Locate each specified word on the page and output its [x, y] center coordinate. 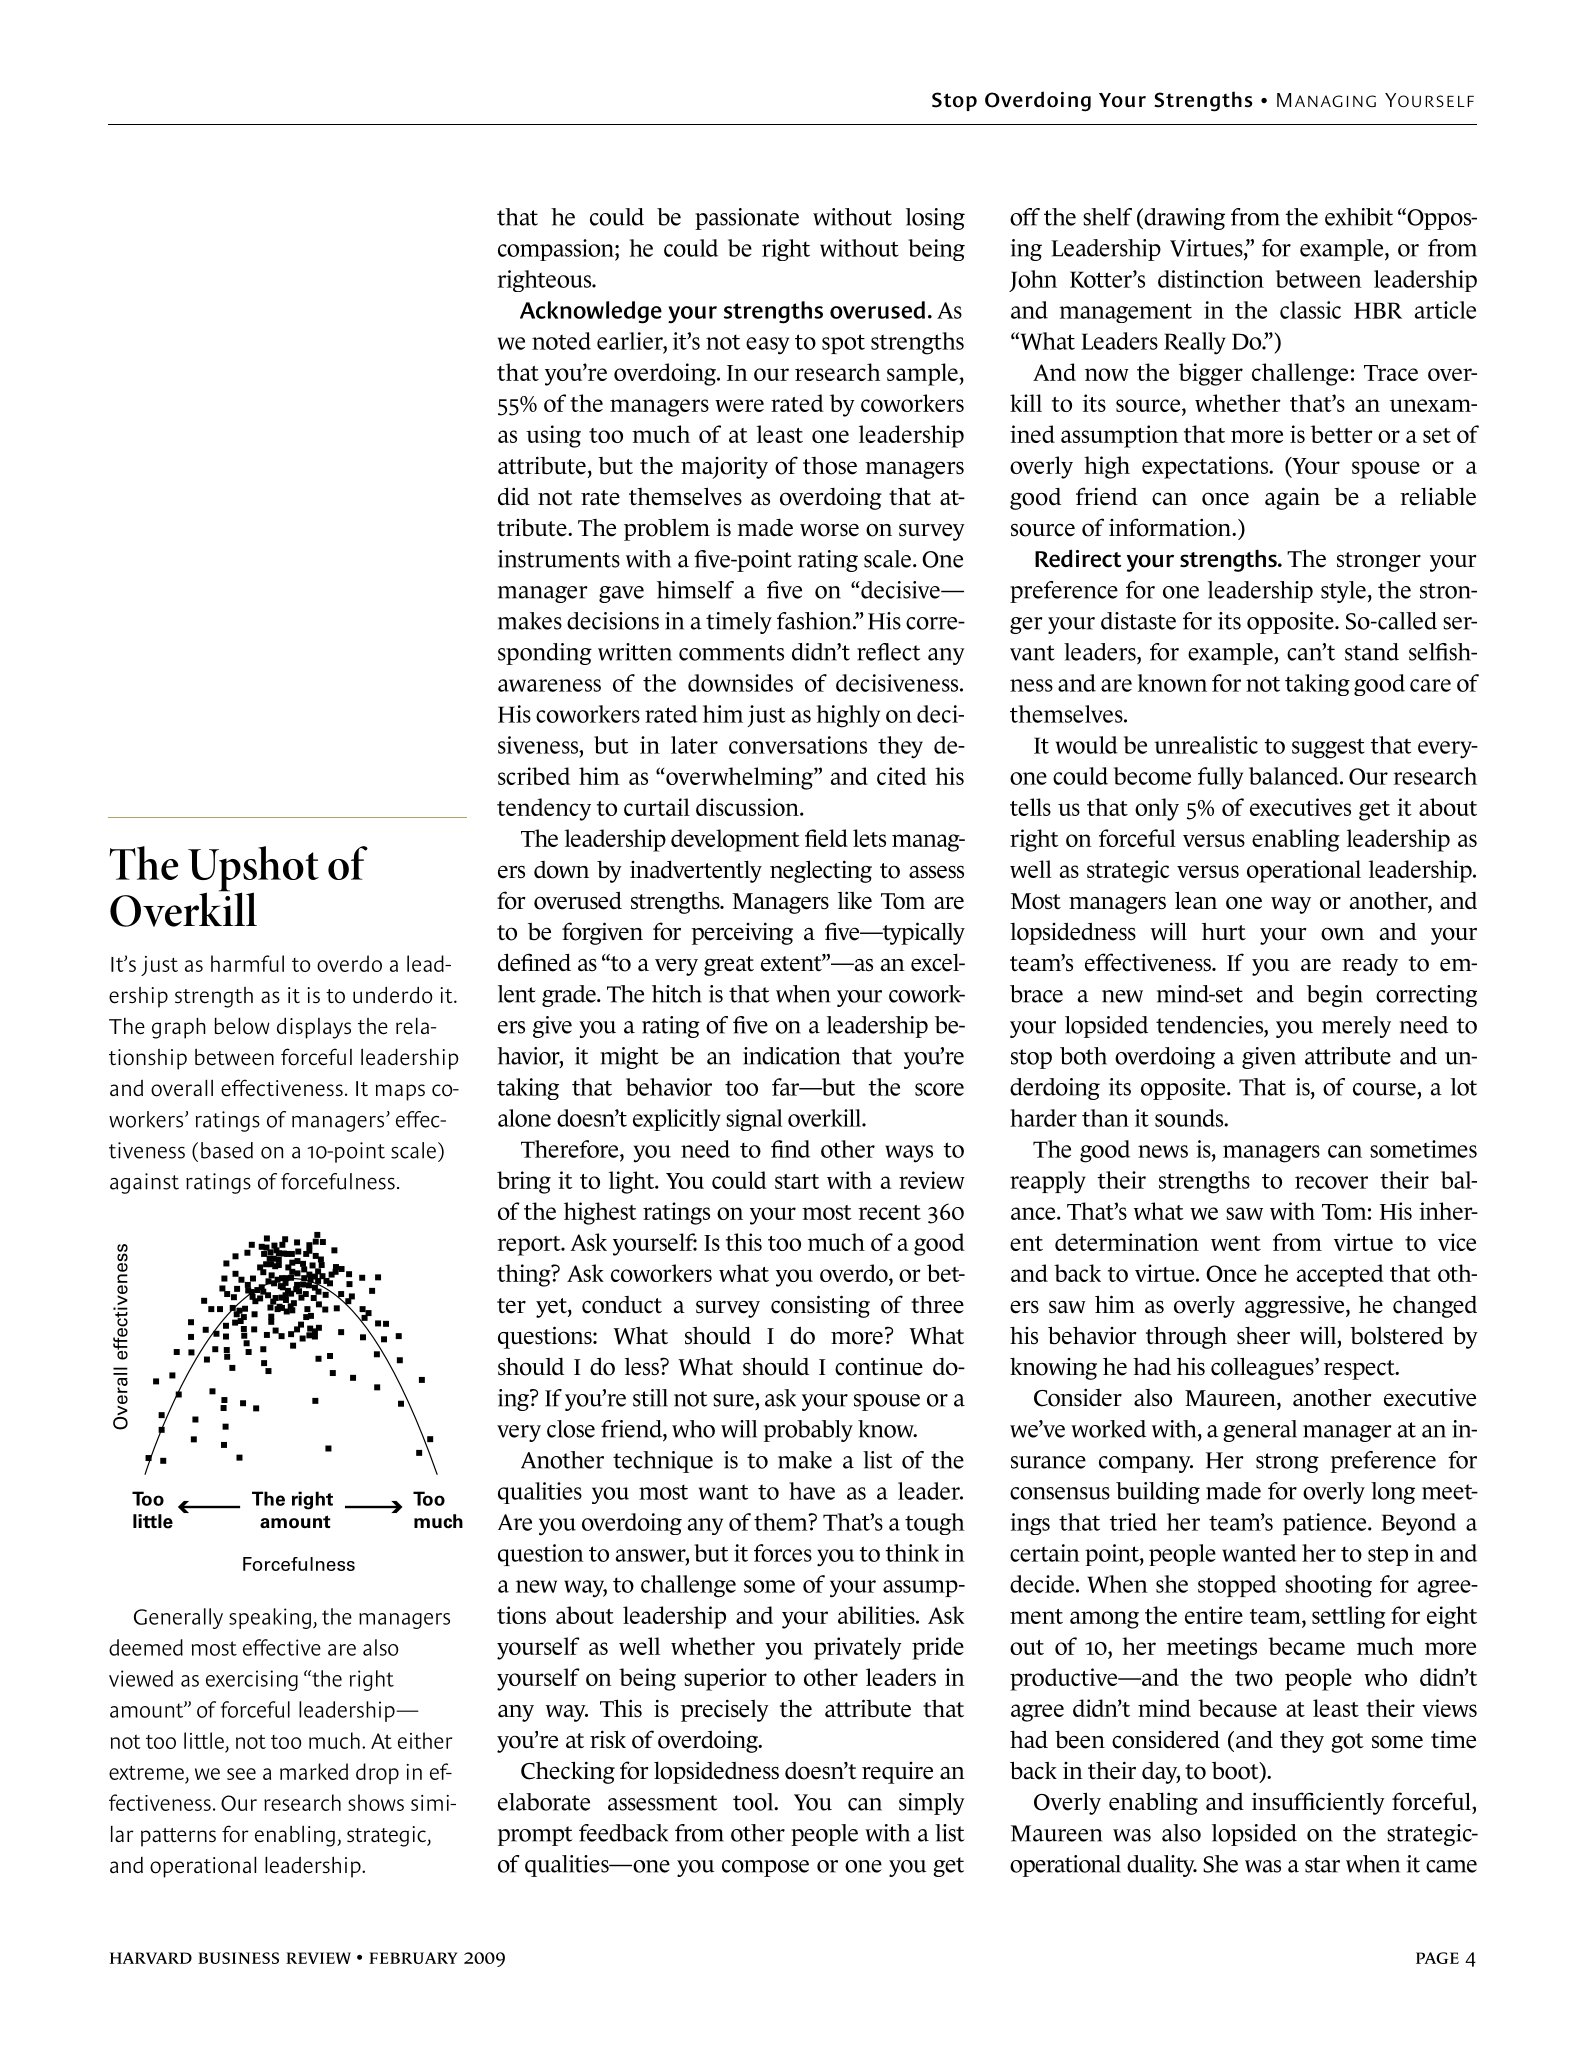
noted [561, 341]
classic [1310, 310]
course [1385, 1089]
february [413, 1958]
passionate [747, 219]
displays [314, 1028]
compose [765, 1868]
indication [792, 1056]
